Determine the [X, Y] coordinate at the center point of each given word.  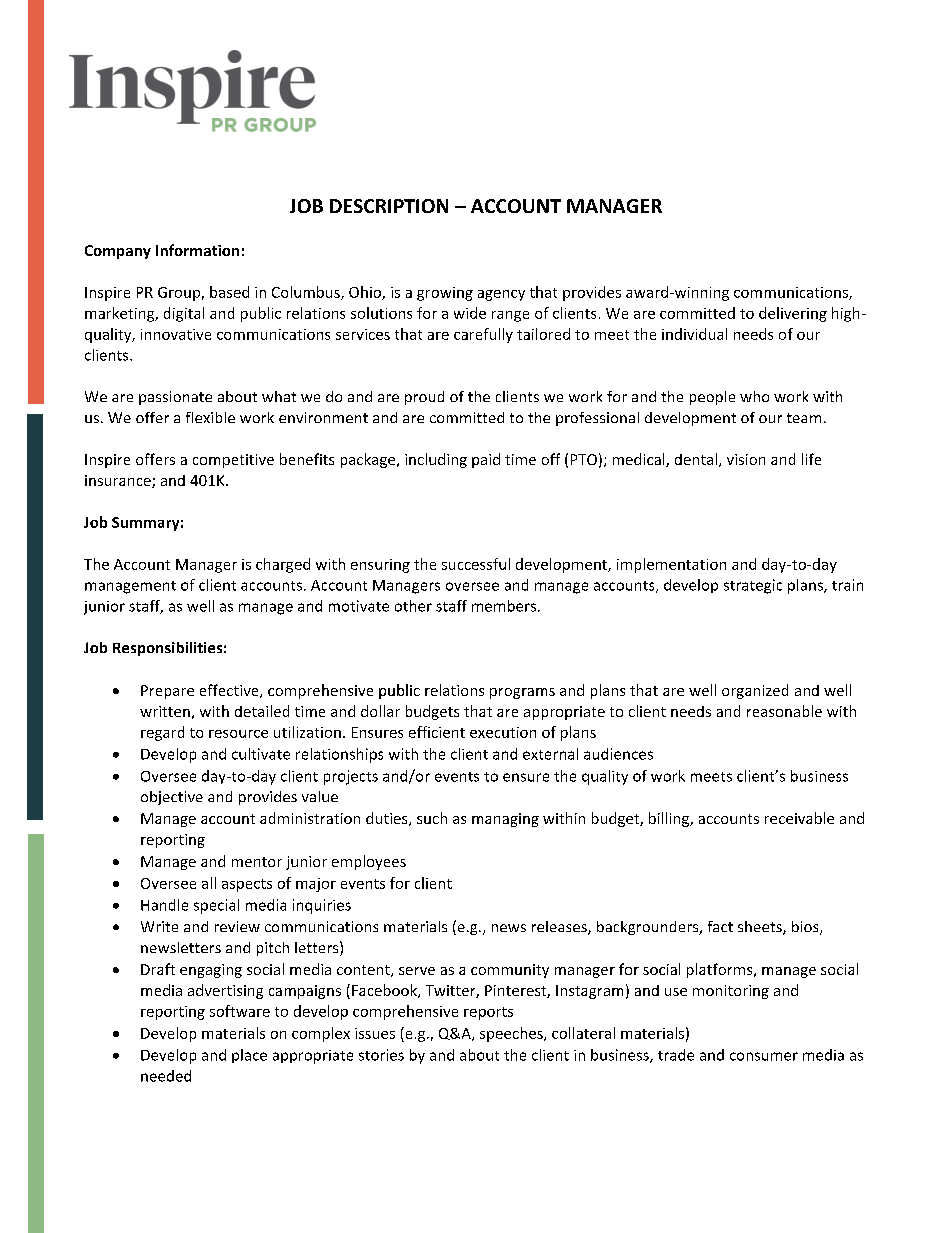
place [249, 1056]
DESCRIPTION [389, 206]
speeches [512, 1034]
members [504, 606]
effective [230, 691]
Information [197, 250]
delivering [793, 314]
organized [755, 691]
